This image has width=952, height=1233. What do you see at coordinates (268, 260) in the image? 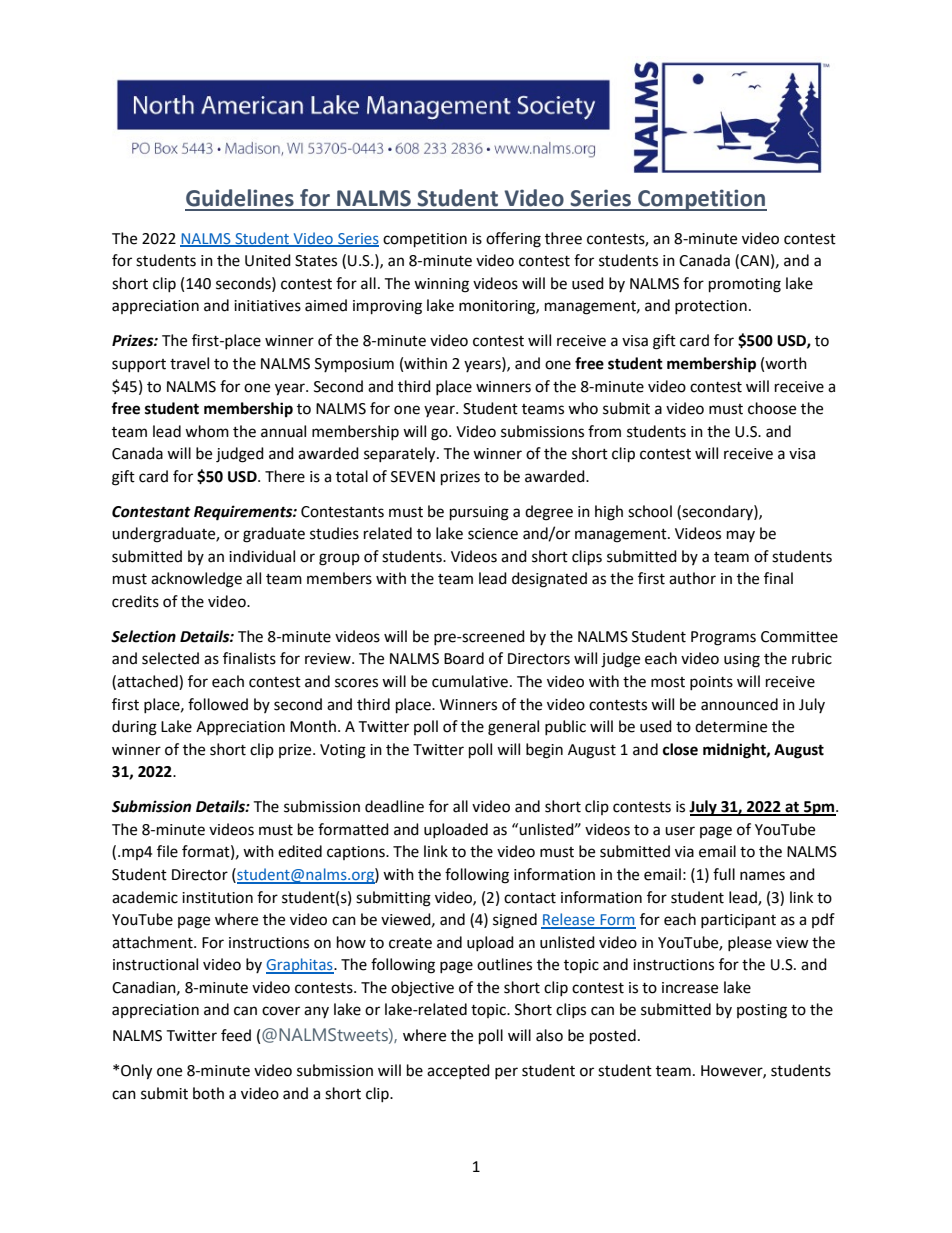
I see `United` at bounding box center [268, 260].
